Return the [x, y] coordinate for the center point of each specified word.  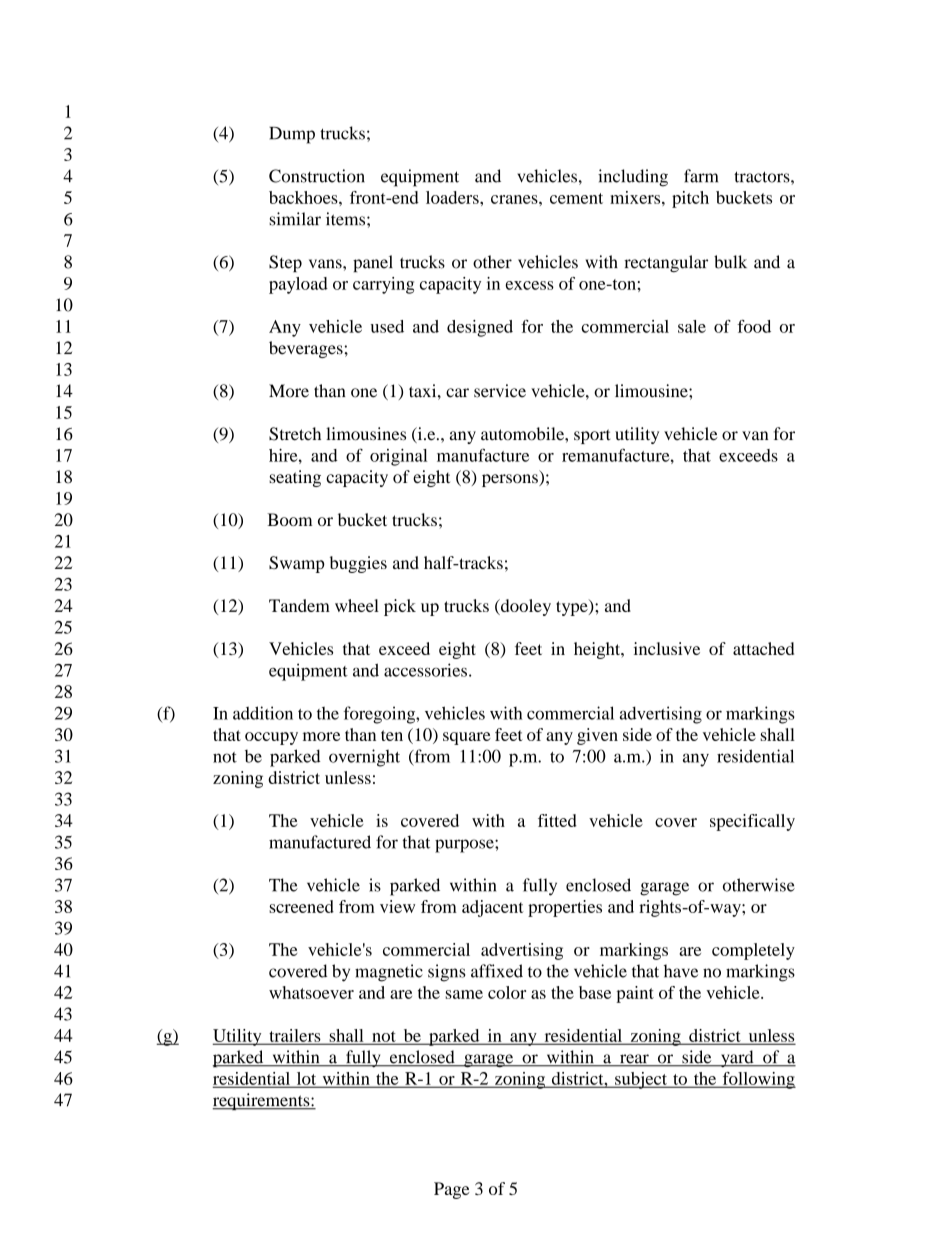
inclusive [667, 648]
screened [301, 906]
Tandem [299, 605]
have [681, 971]
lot [306, 1079]
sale [692, 326]
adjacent [493, 908]
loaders [453, 197]
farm [701, 176]
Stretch [295, 434]
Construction [317, 176]
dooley [525, 607]
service [500, 391]
